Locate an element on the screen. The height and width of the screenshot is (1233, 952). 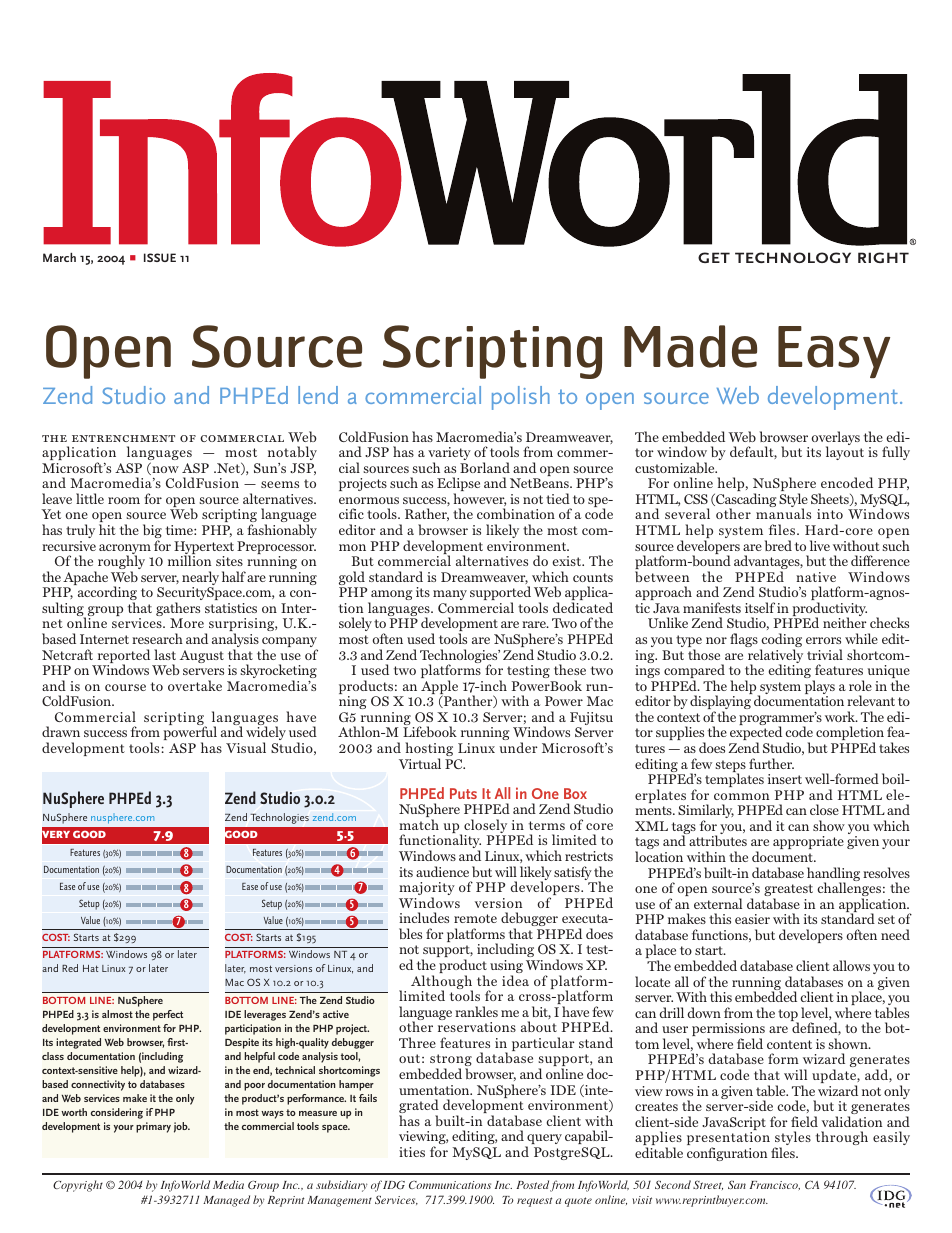
San is located at coordinates (737, 1184).
